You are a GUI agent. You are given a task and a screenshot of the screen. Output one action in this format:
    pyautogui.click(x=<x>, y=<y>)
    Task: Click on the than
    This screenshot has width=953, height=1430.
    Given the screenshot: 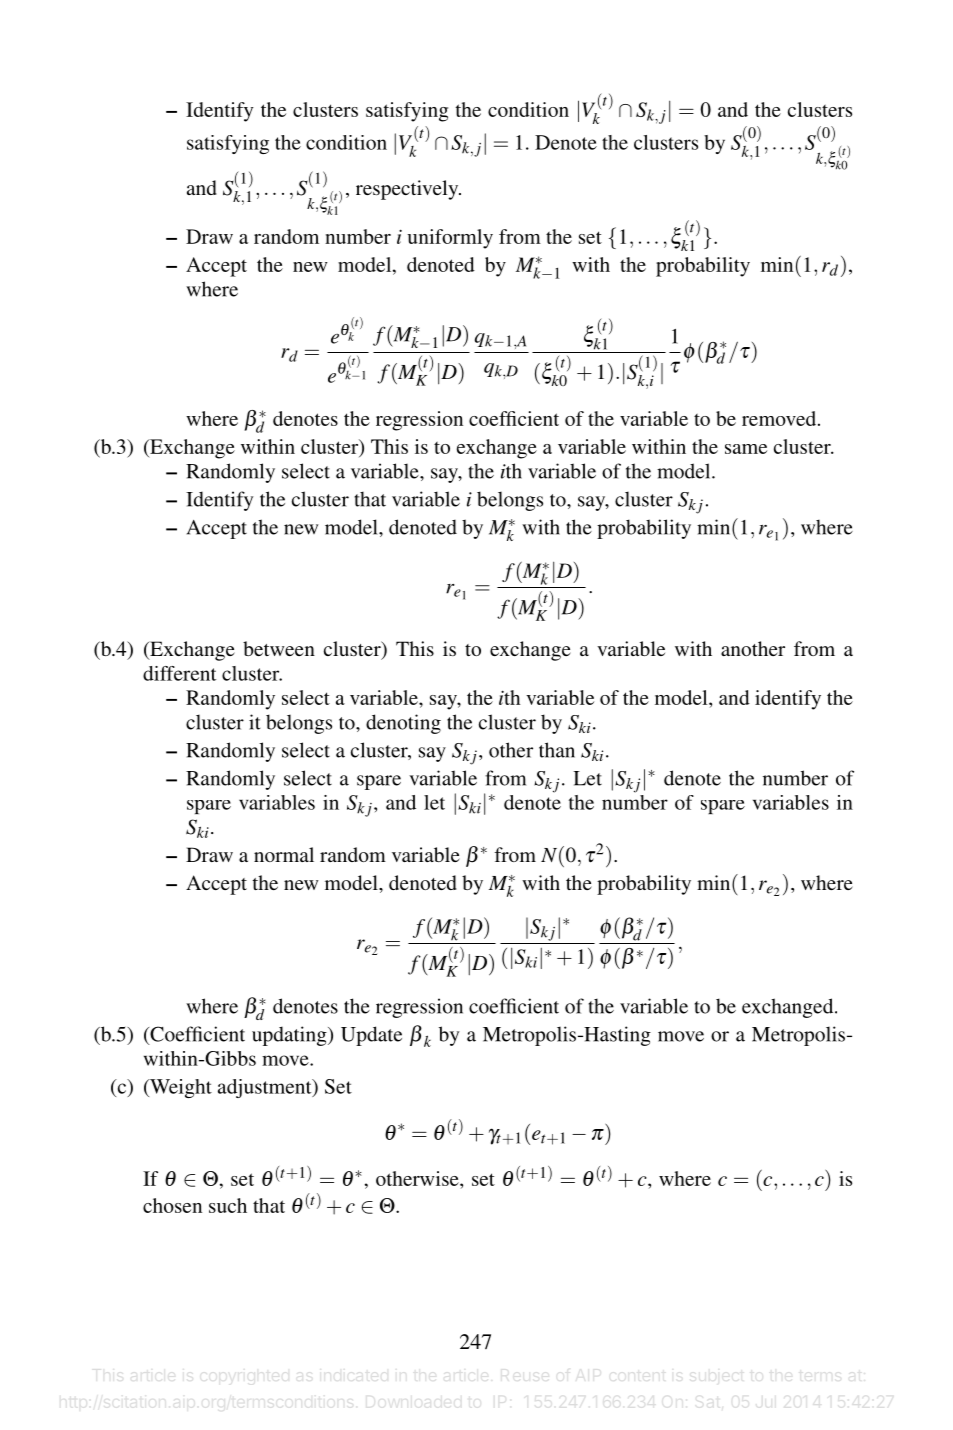 What is the action you would take?
    pyautogui.click(x=557, y=750)
